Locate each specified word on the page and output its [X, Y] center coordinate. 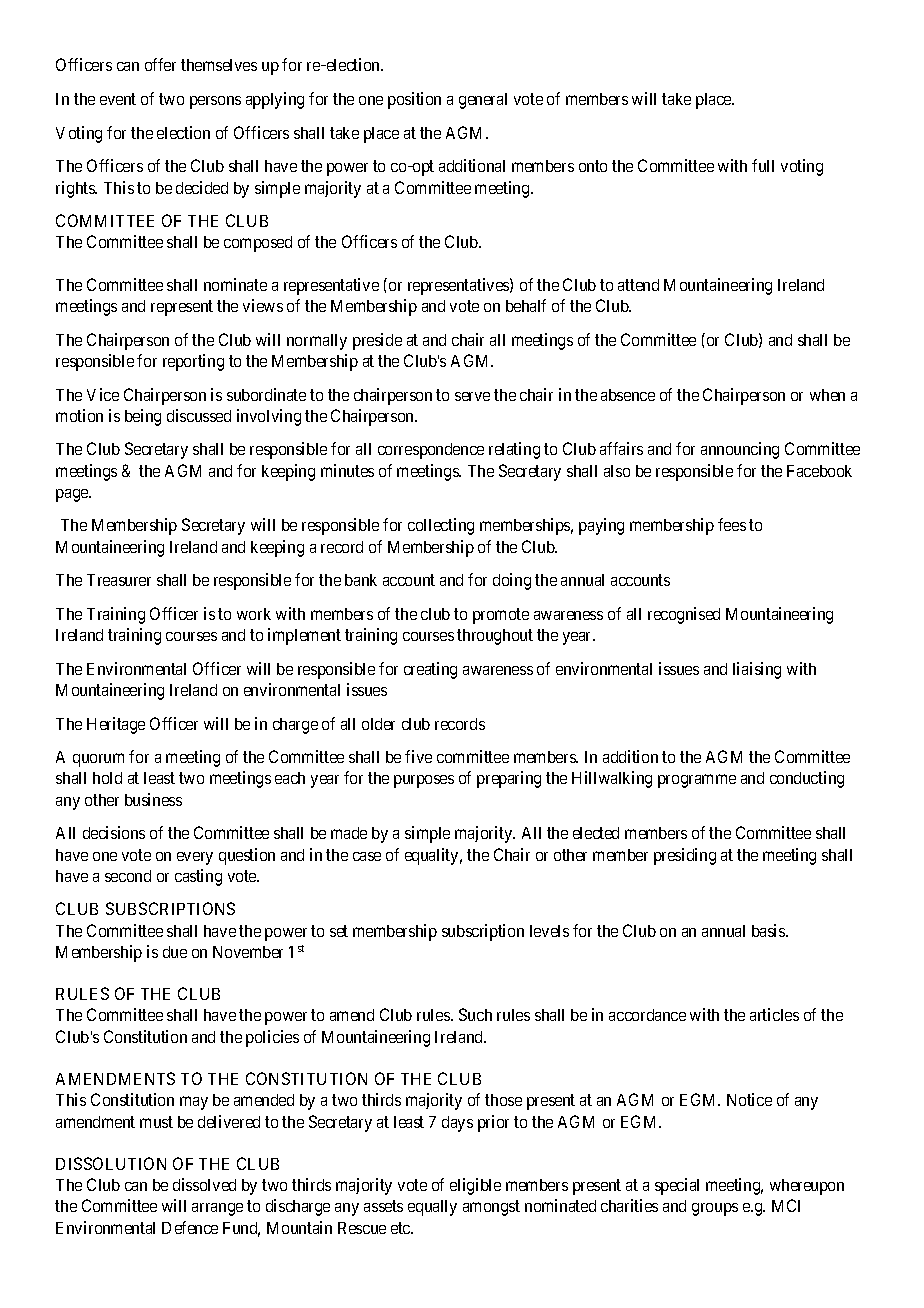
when [827, 395]
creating [430, 670]
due [175, 952]
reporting [193, 362]
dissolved [204, 1184]
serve [472, 396]
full [763, 165]
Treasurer [119, 580]
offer [160, 64]
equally [432, 1208]
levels [549, 931]
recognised [684, 615]
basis [769, 930]
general [483, 101]
